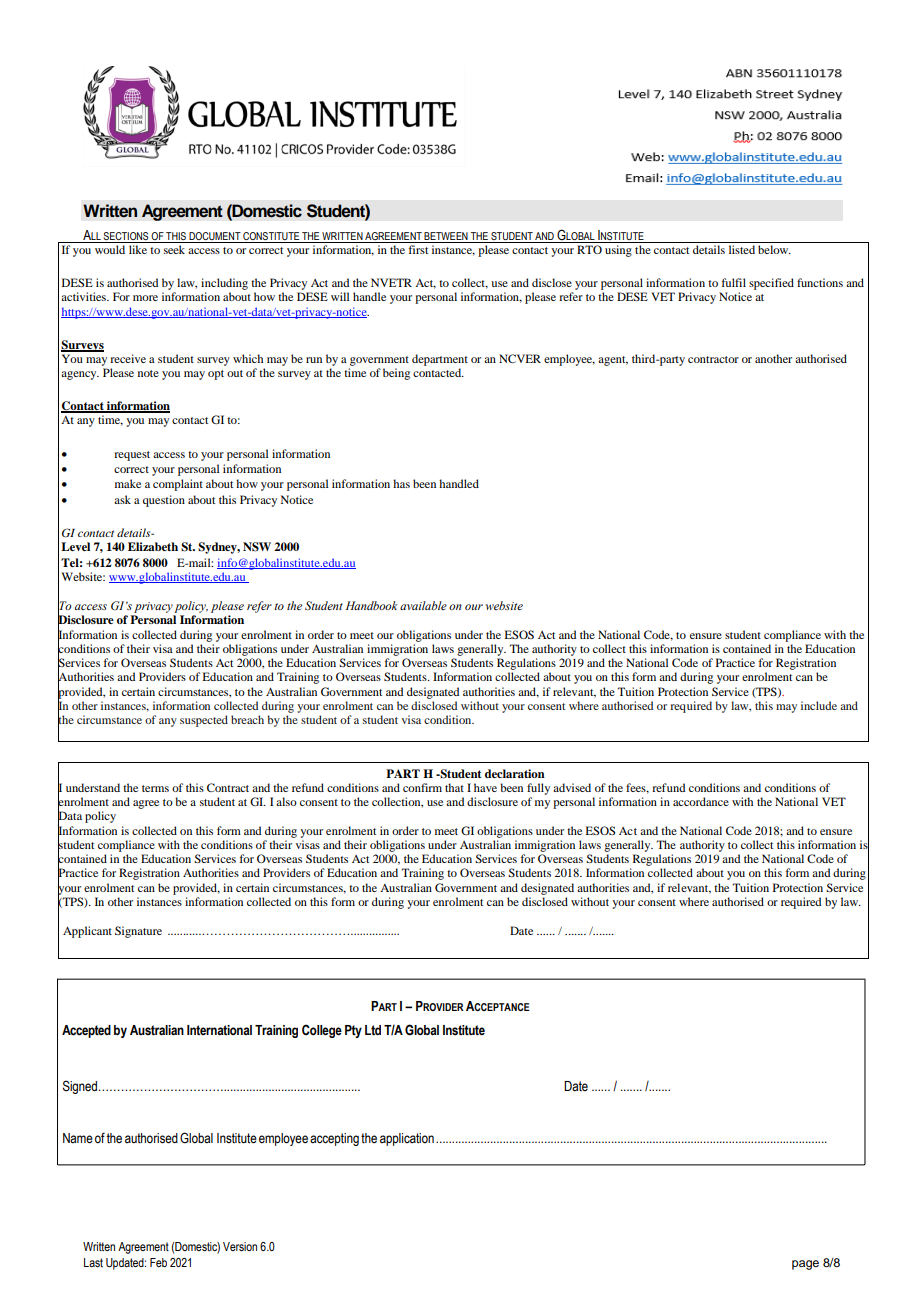 This screenshot has height=1307, width=924. I want to click on fulfil, so click(734, 282).
